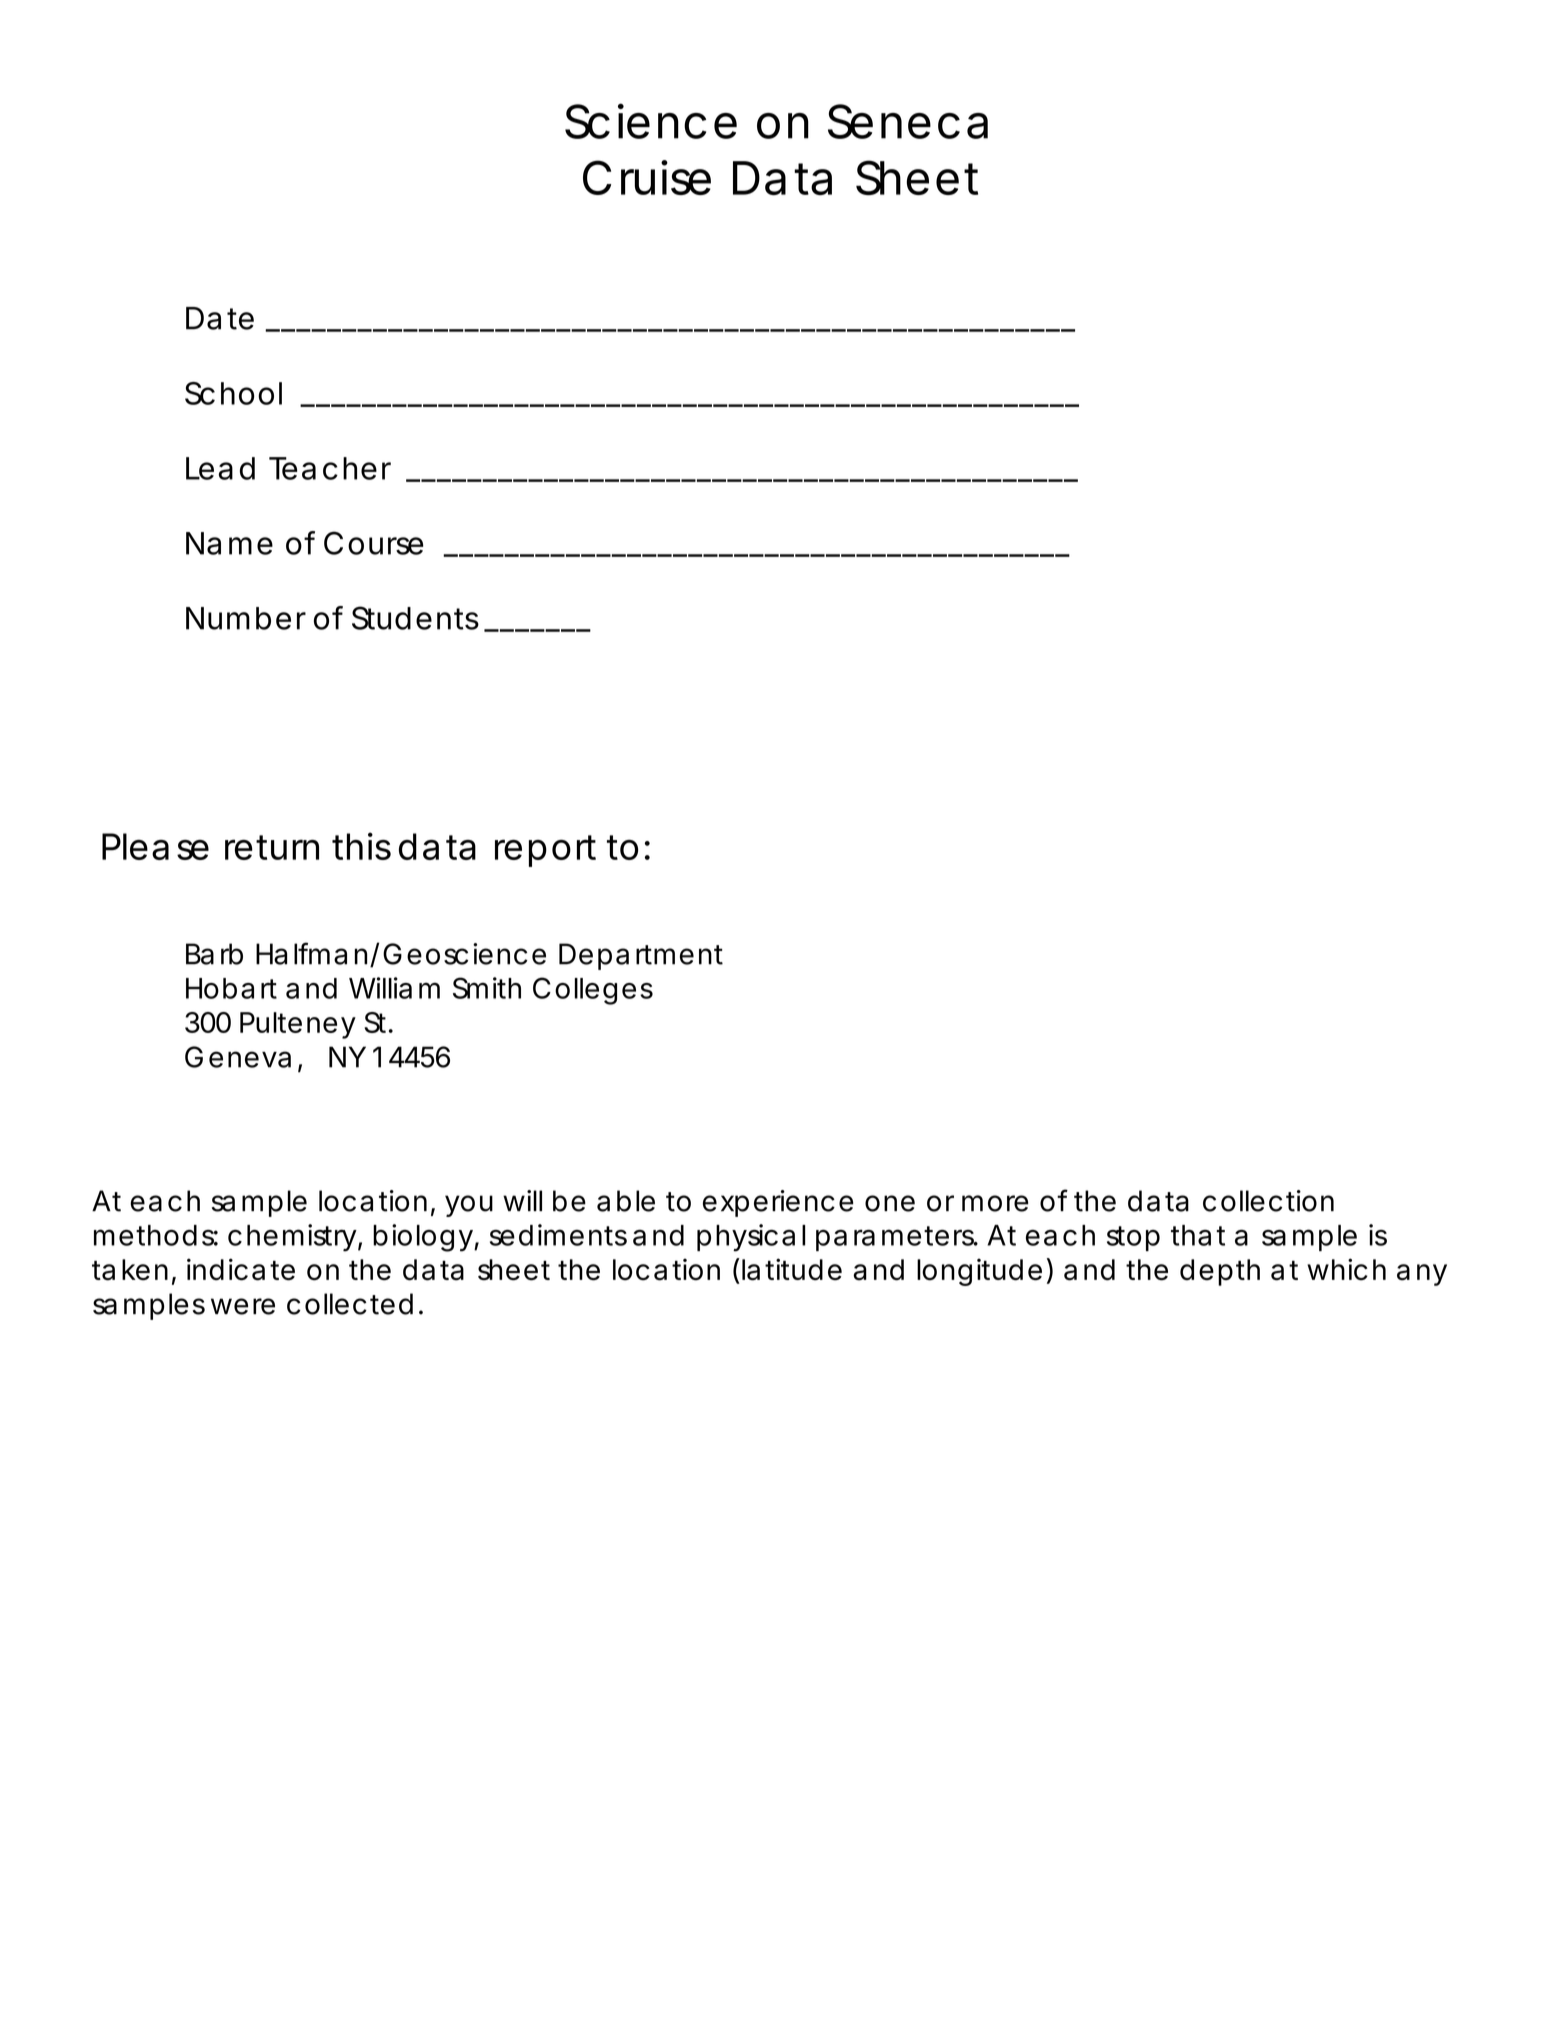 The image size is (1560, 2019). What do you see at coordinates (229, 543) in the page?
I see `Name` at bounding box center [229, 543].
